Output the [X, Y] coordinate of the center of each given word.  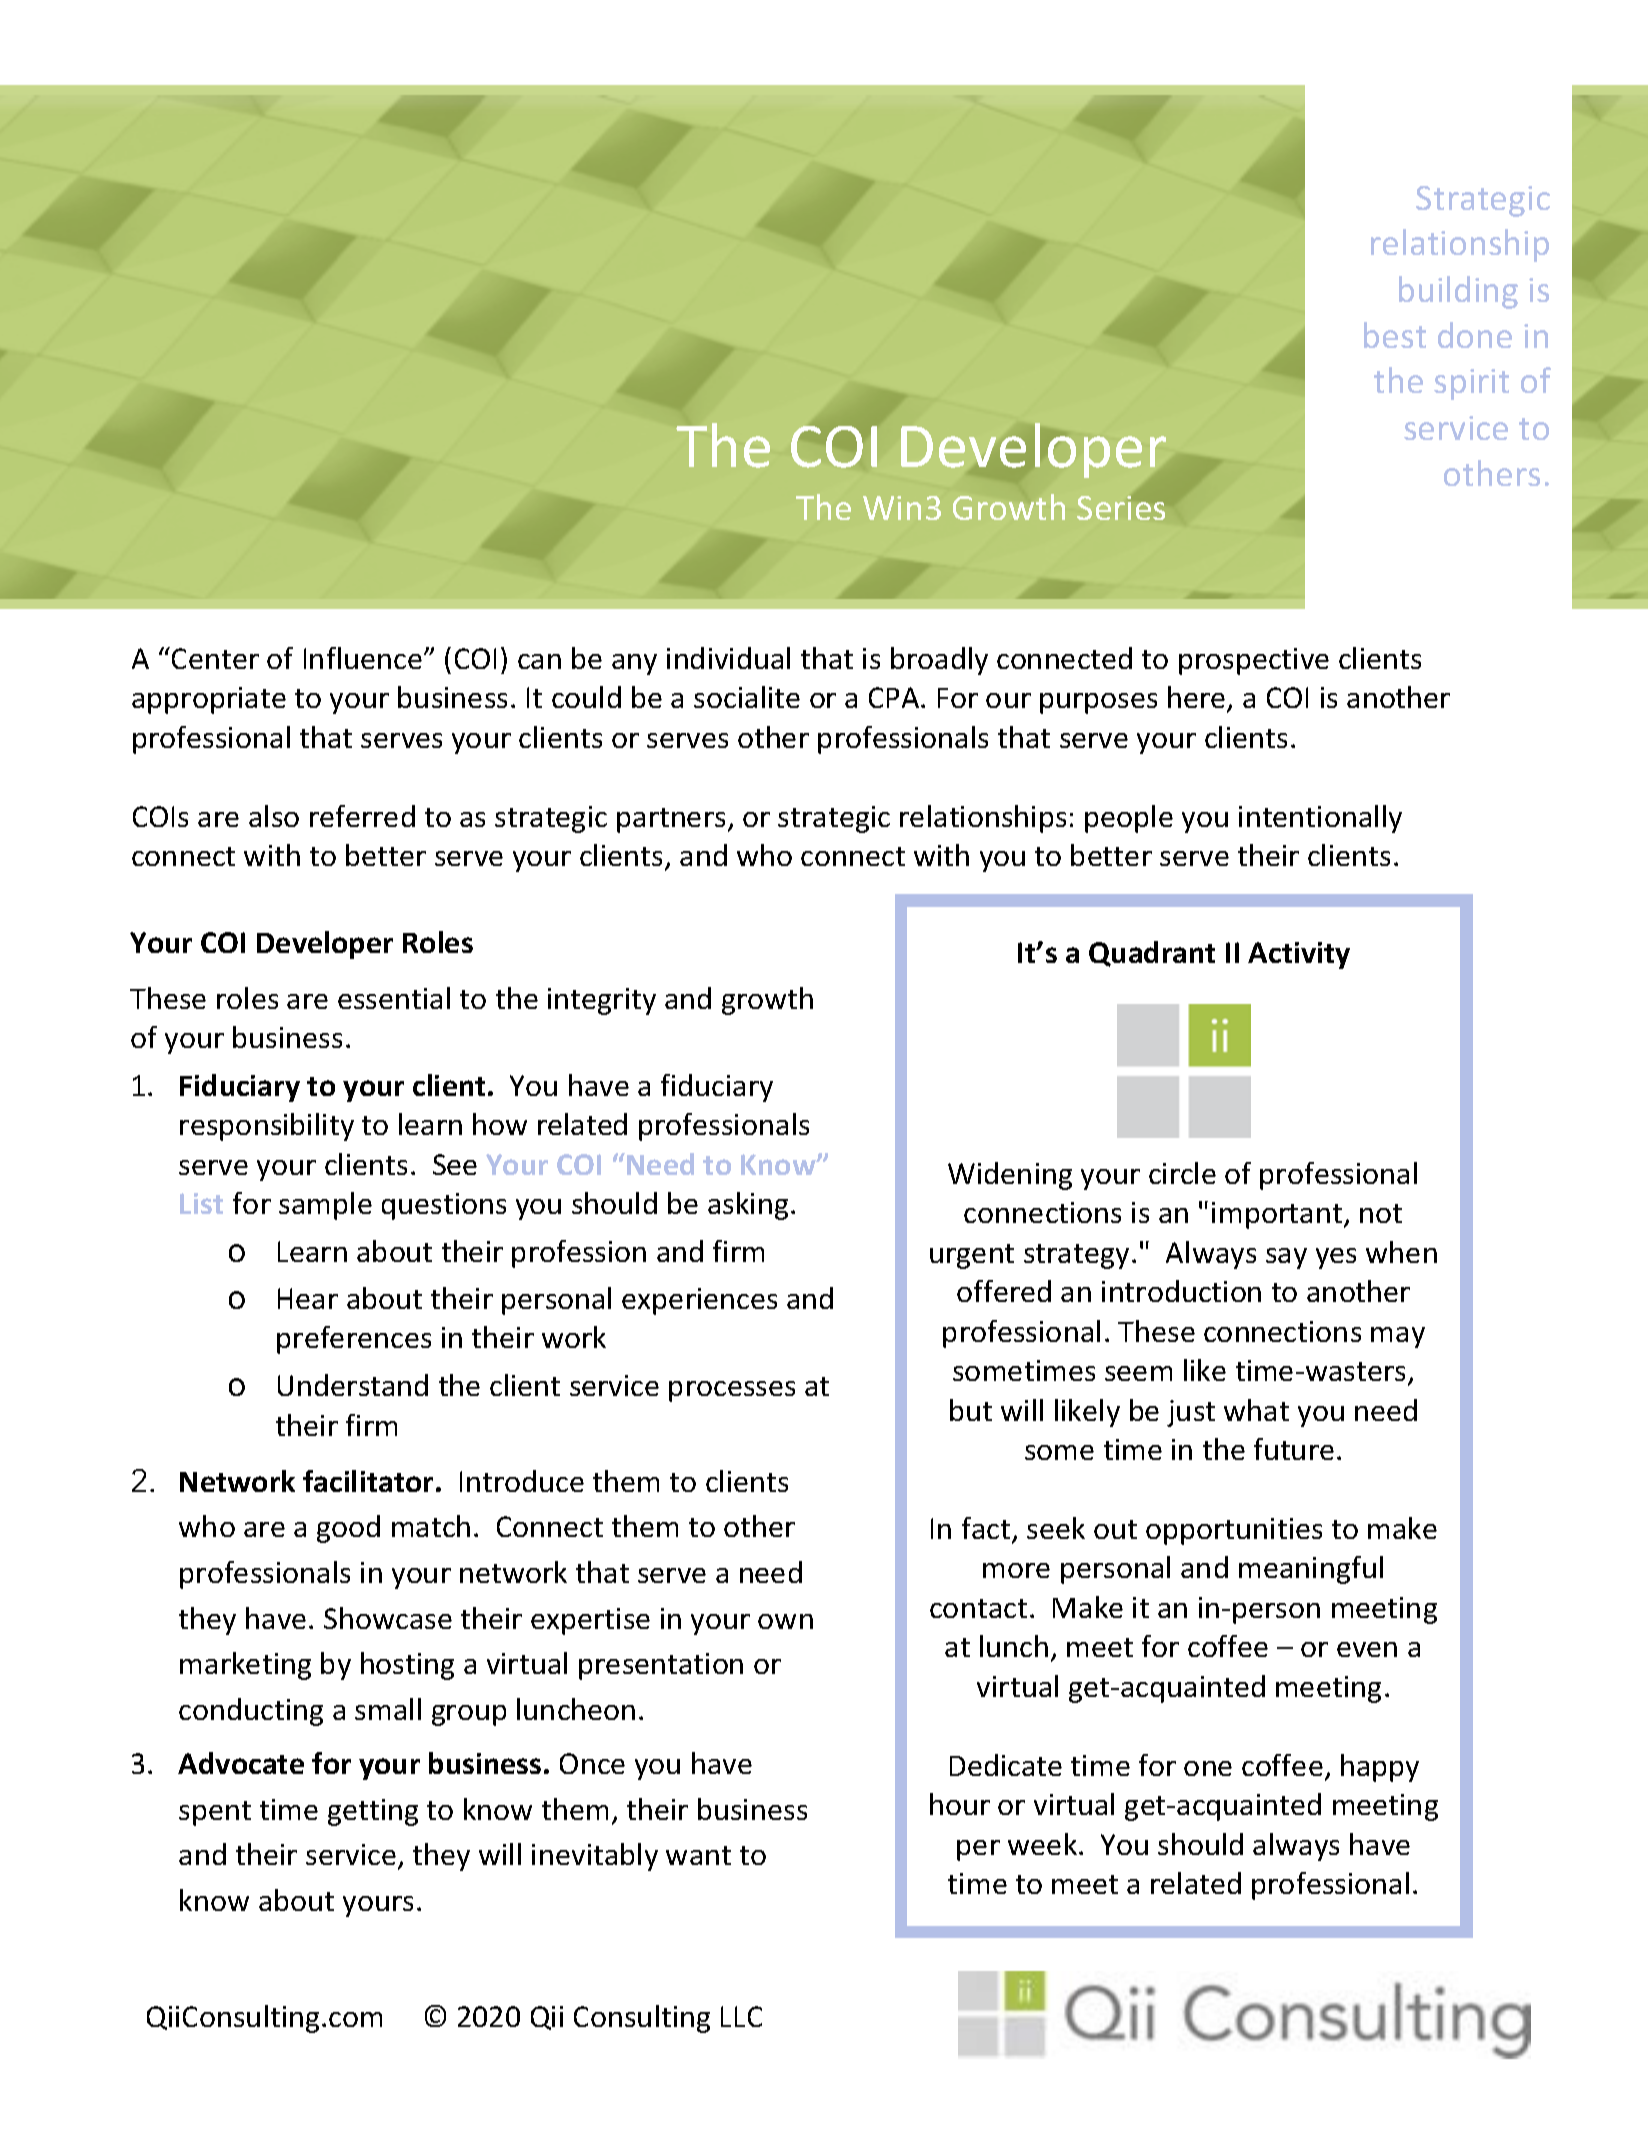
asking [748, 1206]
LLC [741, 2016]
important [1278, 1215]
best [1395, 335]
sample [325, 1206]
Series [1121, 508]
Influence [363, 658]
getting [373, 1812]
